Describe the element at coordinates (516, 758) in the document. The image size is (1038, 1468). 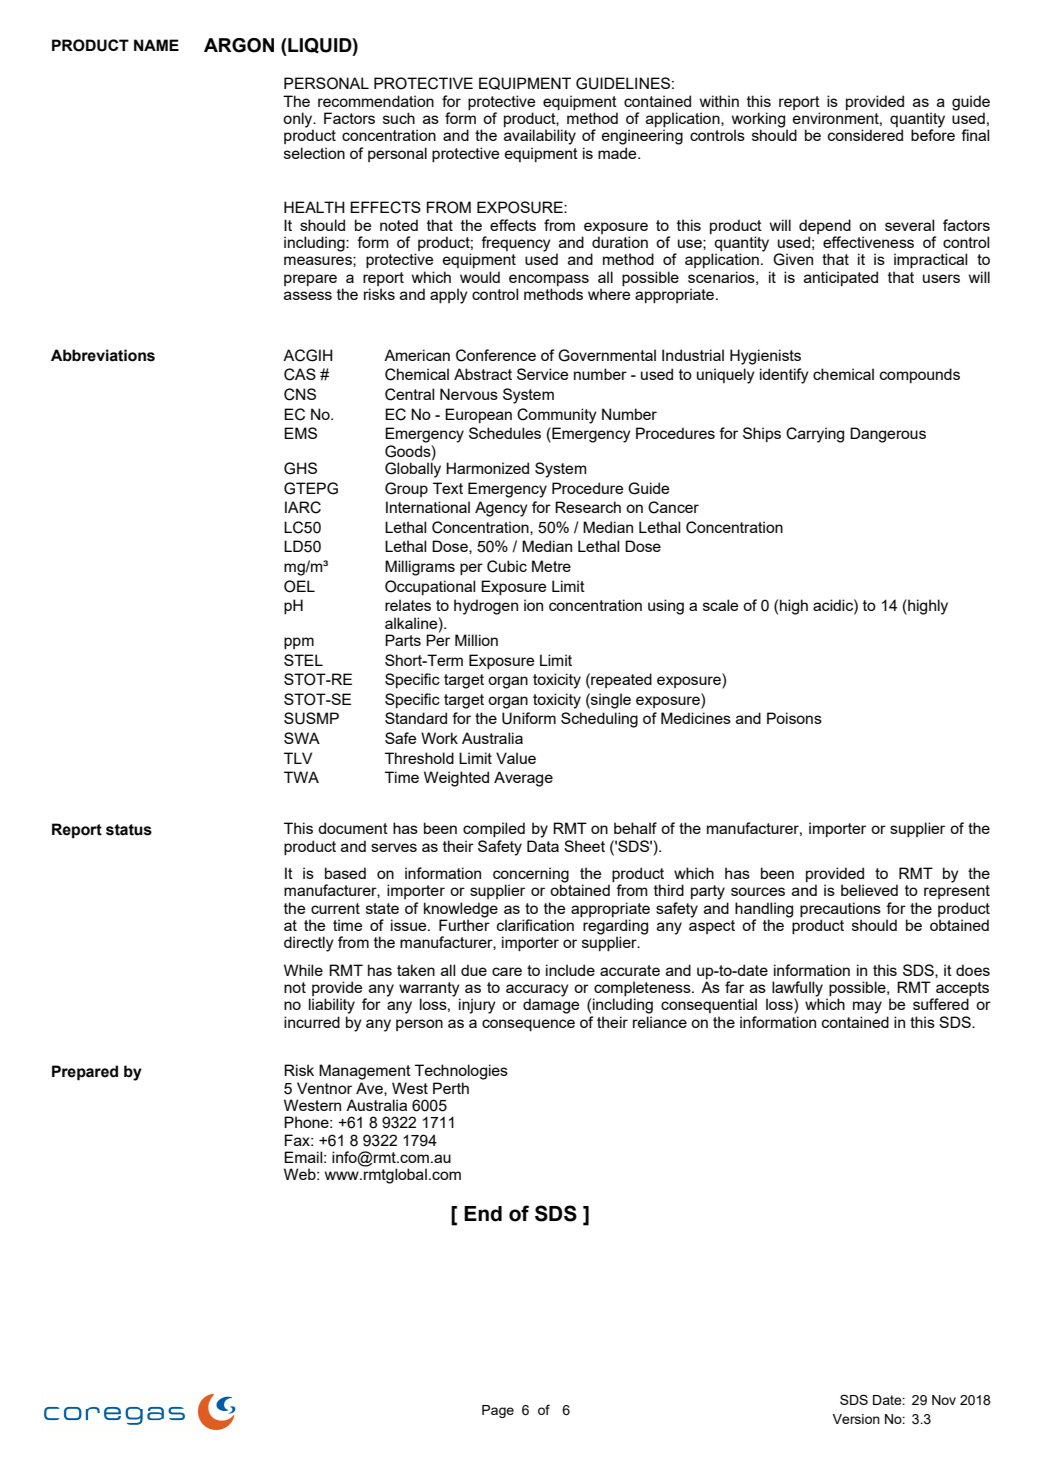
I see `Value` at that location.
